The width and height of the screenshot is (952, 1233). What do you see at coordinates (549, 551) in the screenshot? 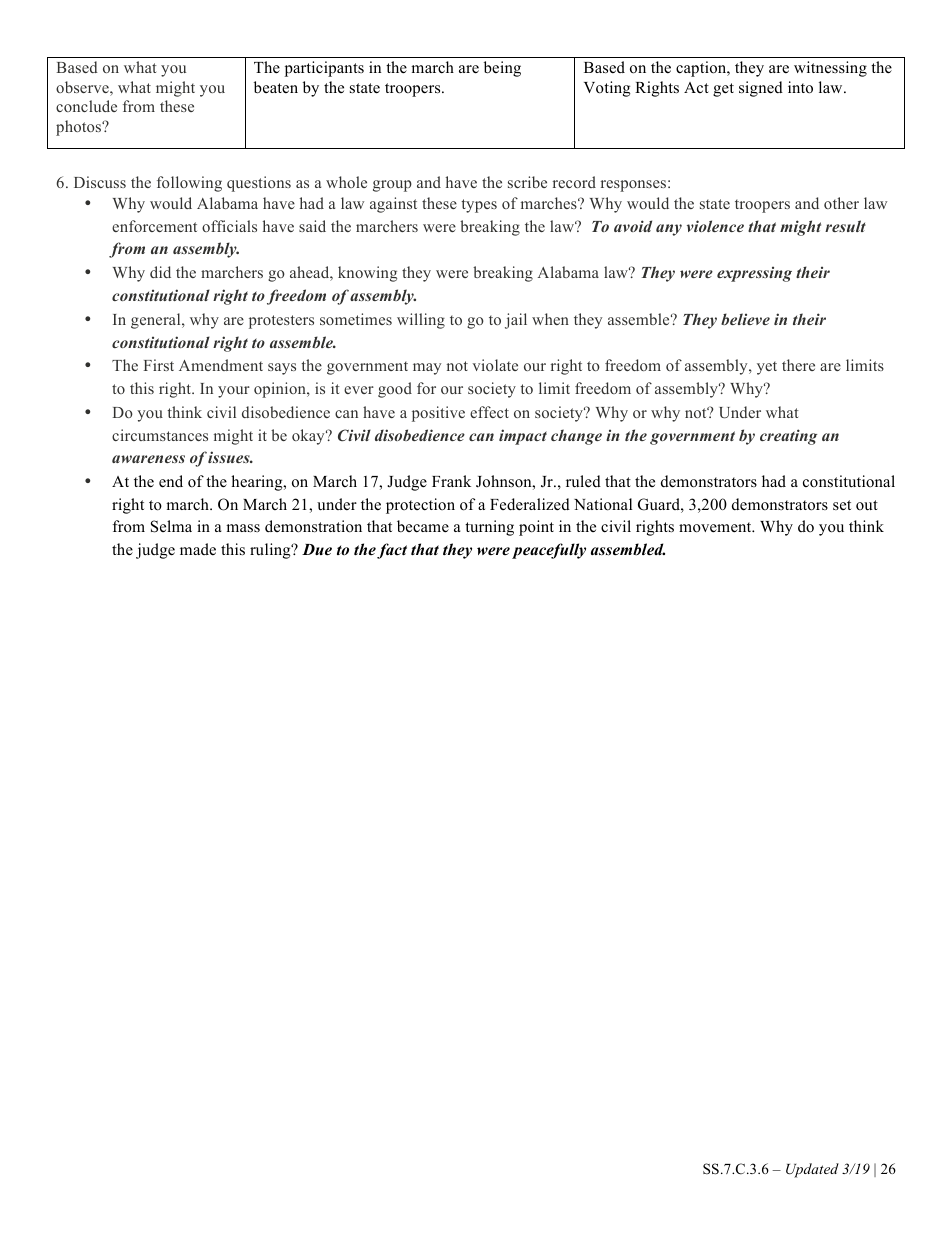
I see `peacefully` at bounding box center [549, 551].
